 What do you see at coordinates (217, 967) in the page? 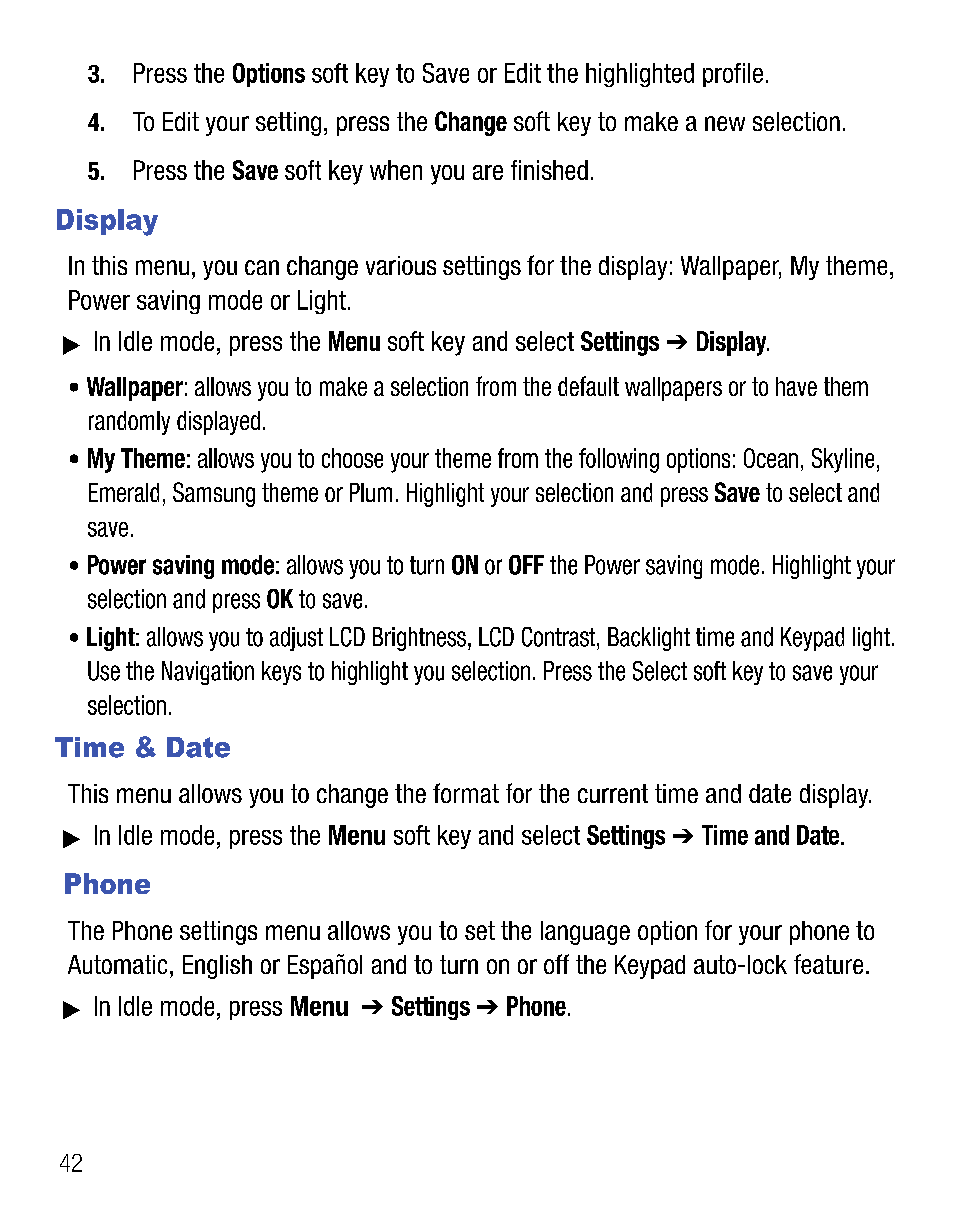
I see `English` at bounding box center [217, 967].
